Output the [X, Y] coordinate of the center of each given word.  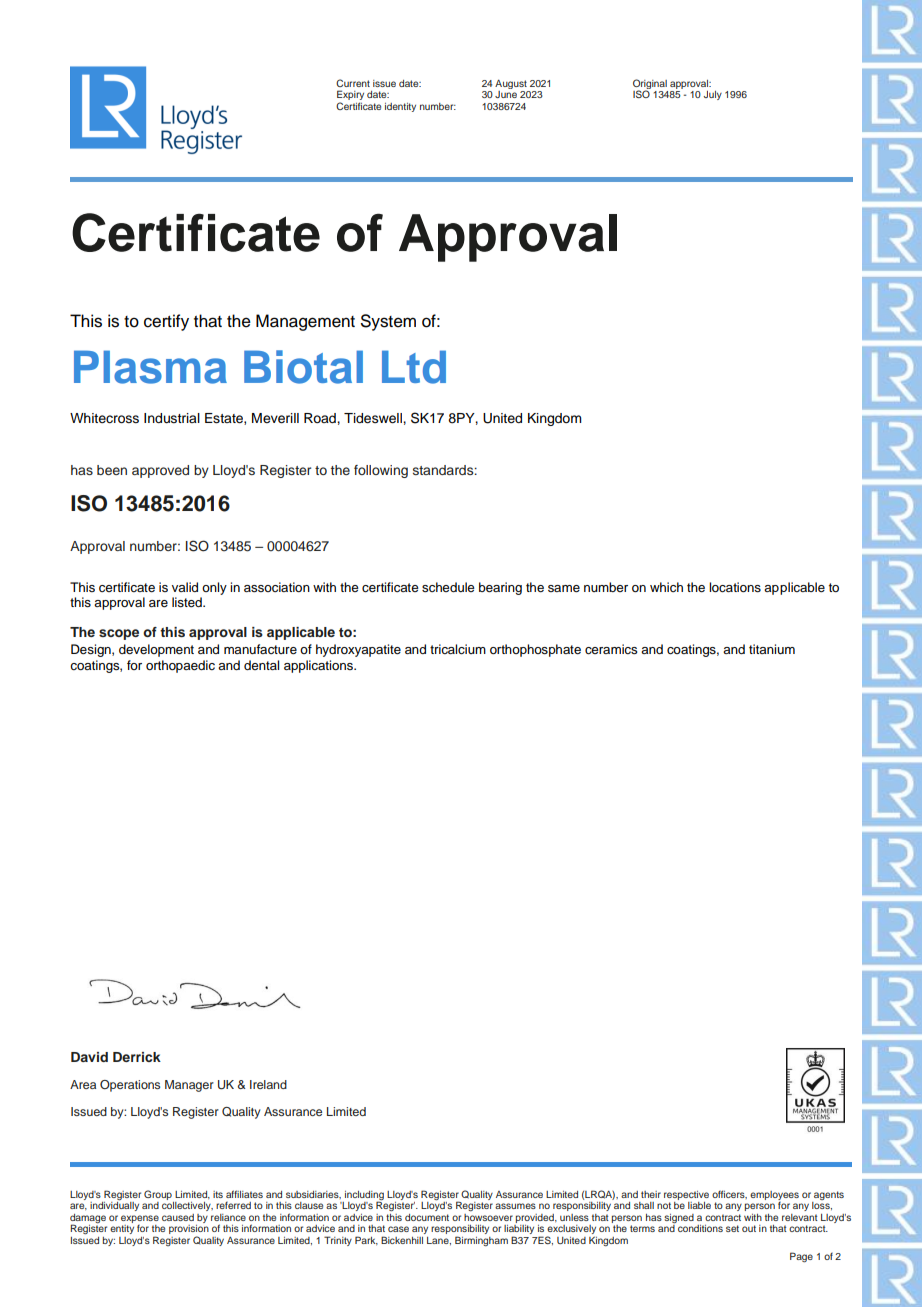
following [381, 471]
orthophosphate [535, 650]
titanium [772, 649]
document [427, 1217]
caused [178, 1217]
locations [735, 587]
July [713, 95]
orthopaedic [180, 666]
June [506, 94]
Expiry [350, 96]
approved [160, 471]
